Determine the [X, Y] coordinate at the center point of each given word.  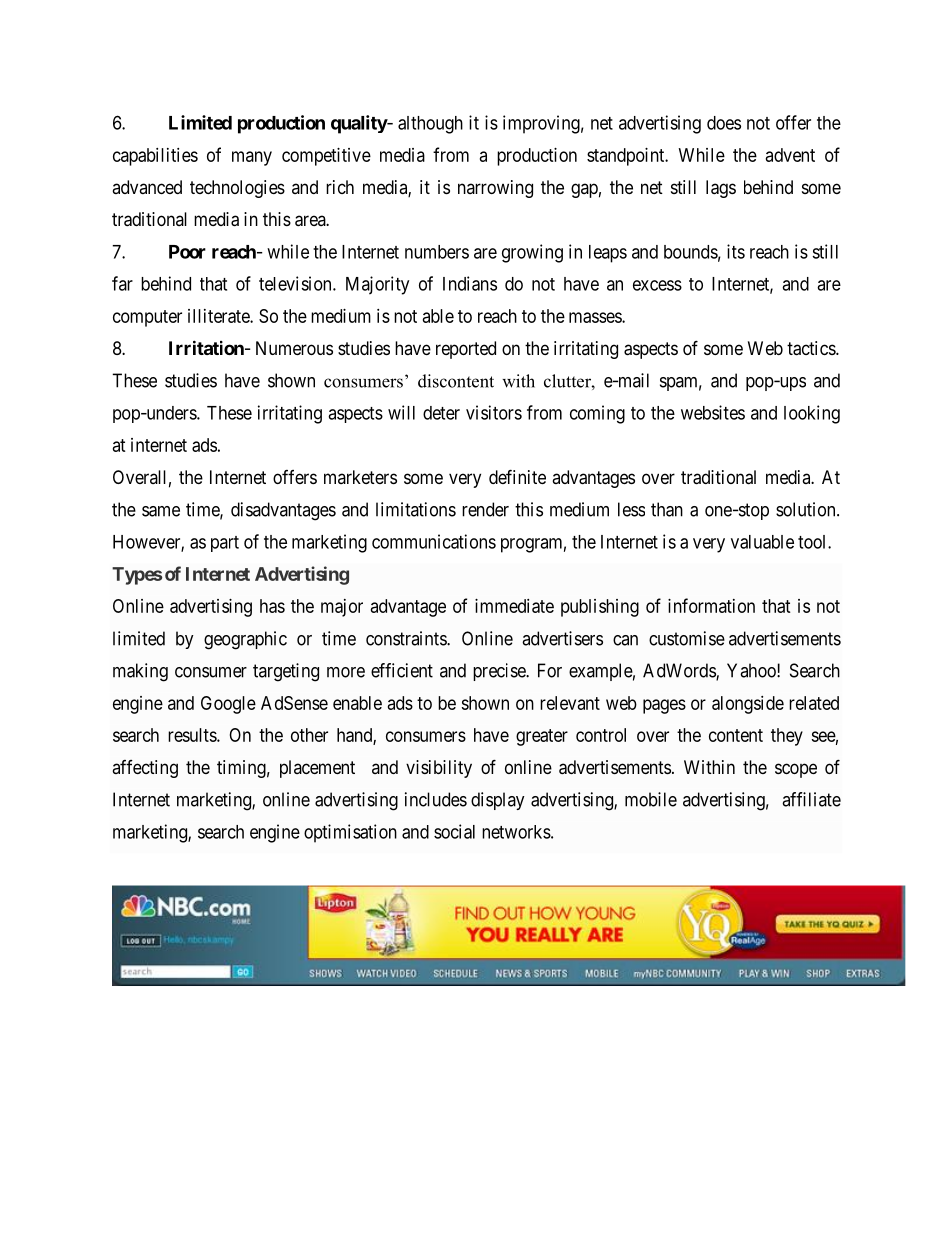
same [161, 511]
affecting [145, 769]
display [498, 801]
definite [517, 476]
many [252, 158]
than [667, 509]
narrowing [495, 189]
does [724, 123]
